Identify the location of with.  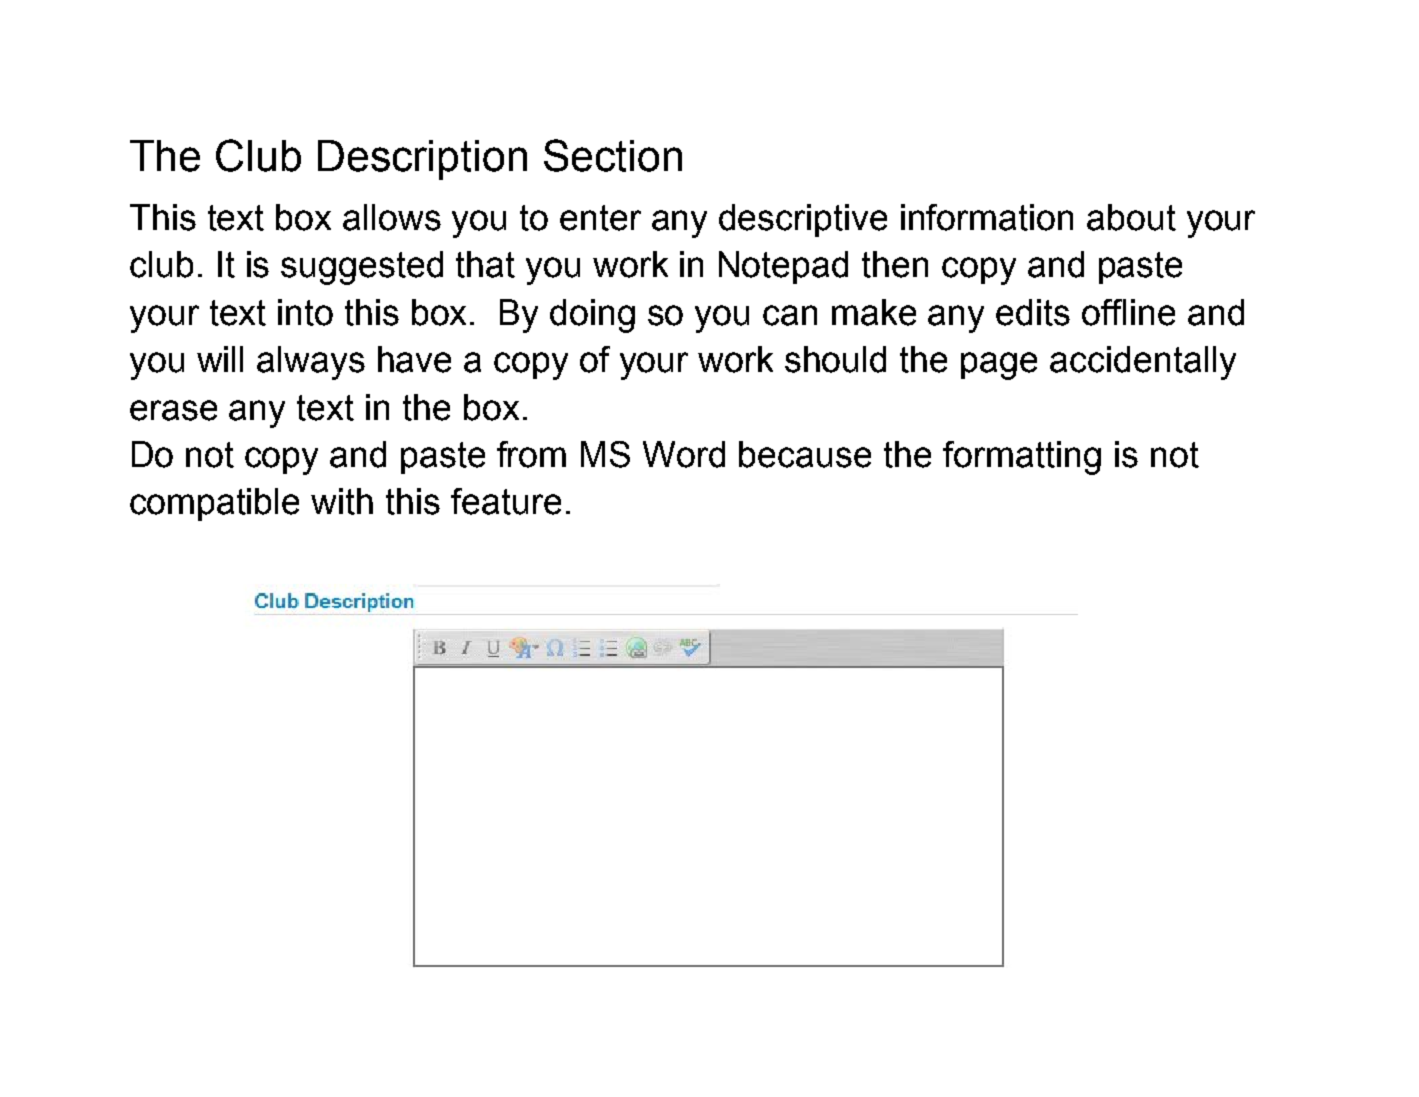
(342, 501).
